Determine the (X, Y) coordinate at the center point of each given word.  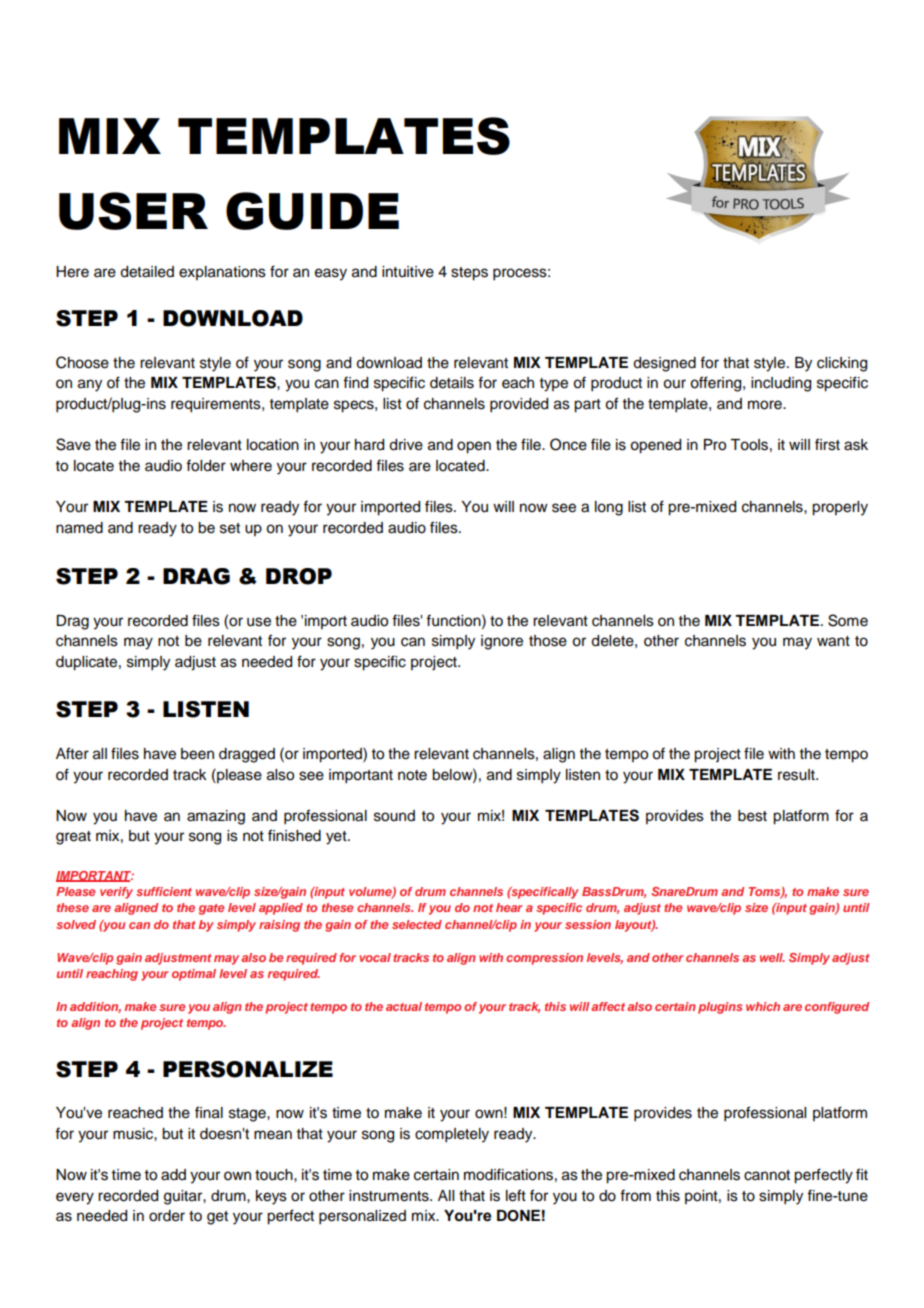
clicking (842, 364)
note (412, 775)
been (197, 754)
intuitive (408, 272)
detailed (147, 272)
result (797, 775)
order (167, 1216)
